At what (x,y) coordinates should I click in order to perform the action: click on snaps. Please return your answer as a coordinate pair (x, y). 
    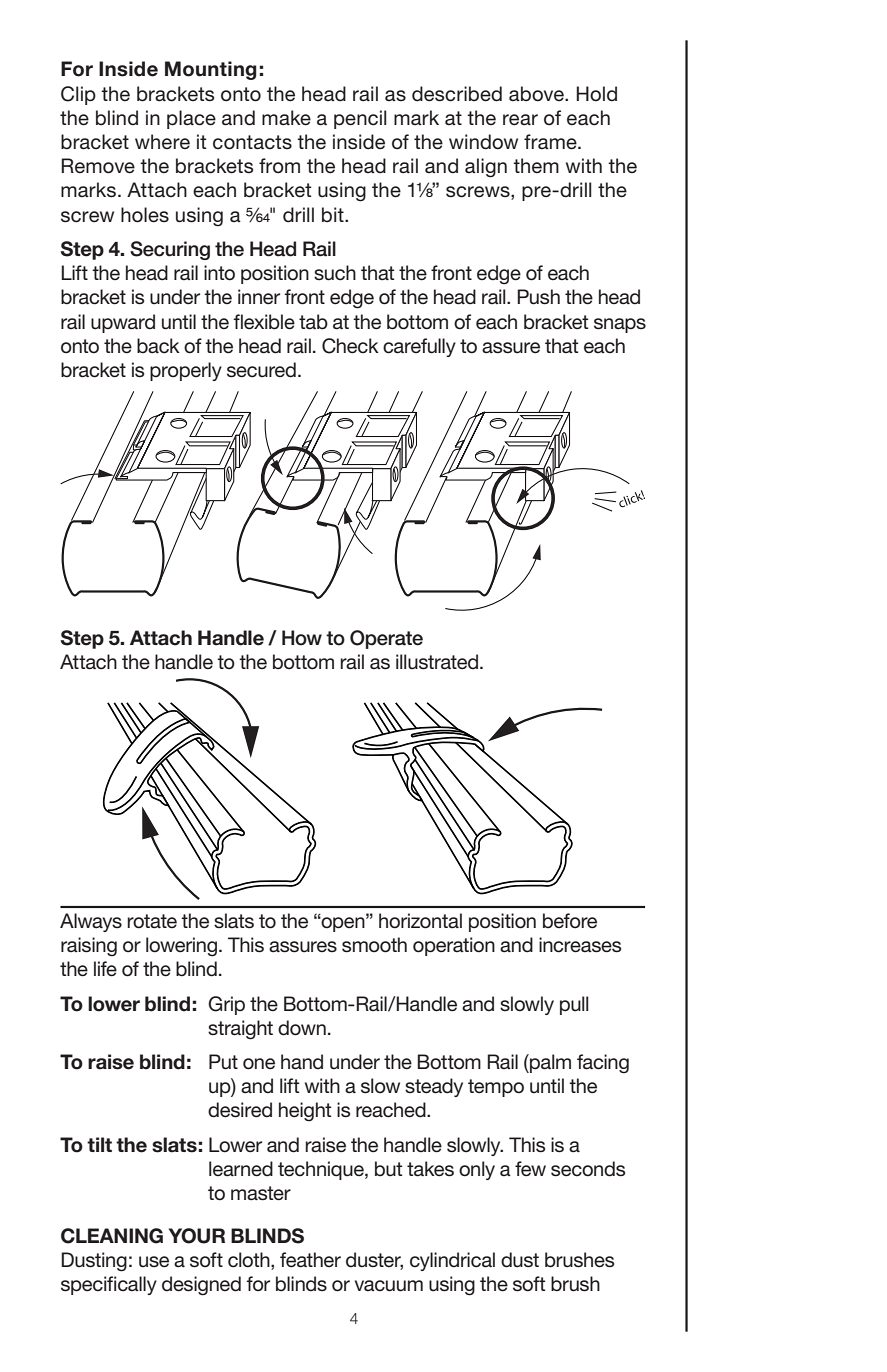
    Looking at the image, I should click on (620, 325).
